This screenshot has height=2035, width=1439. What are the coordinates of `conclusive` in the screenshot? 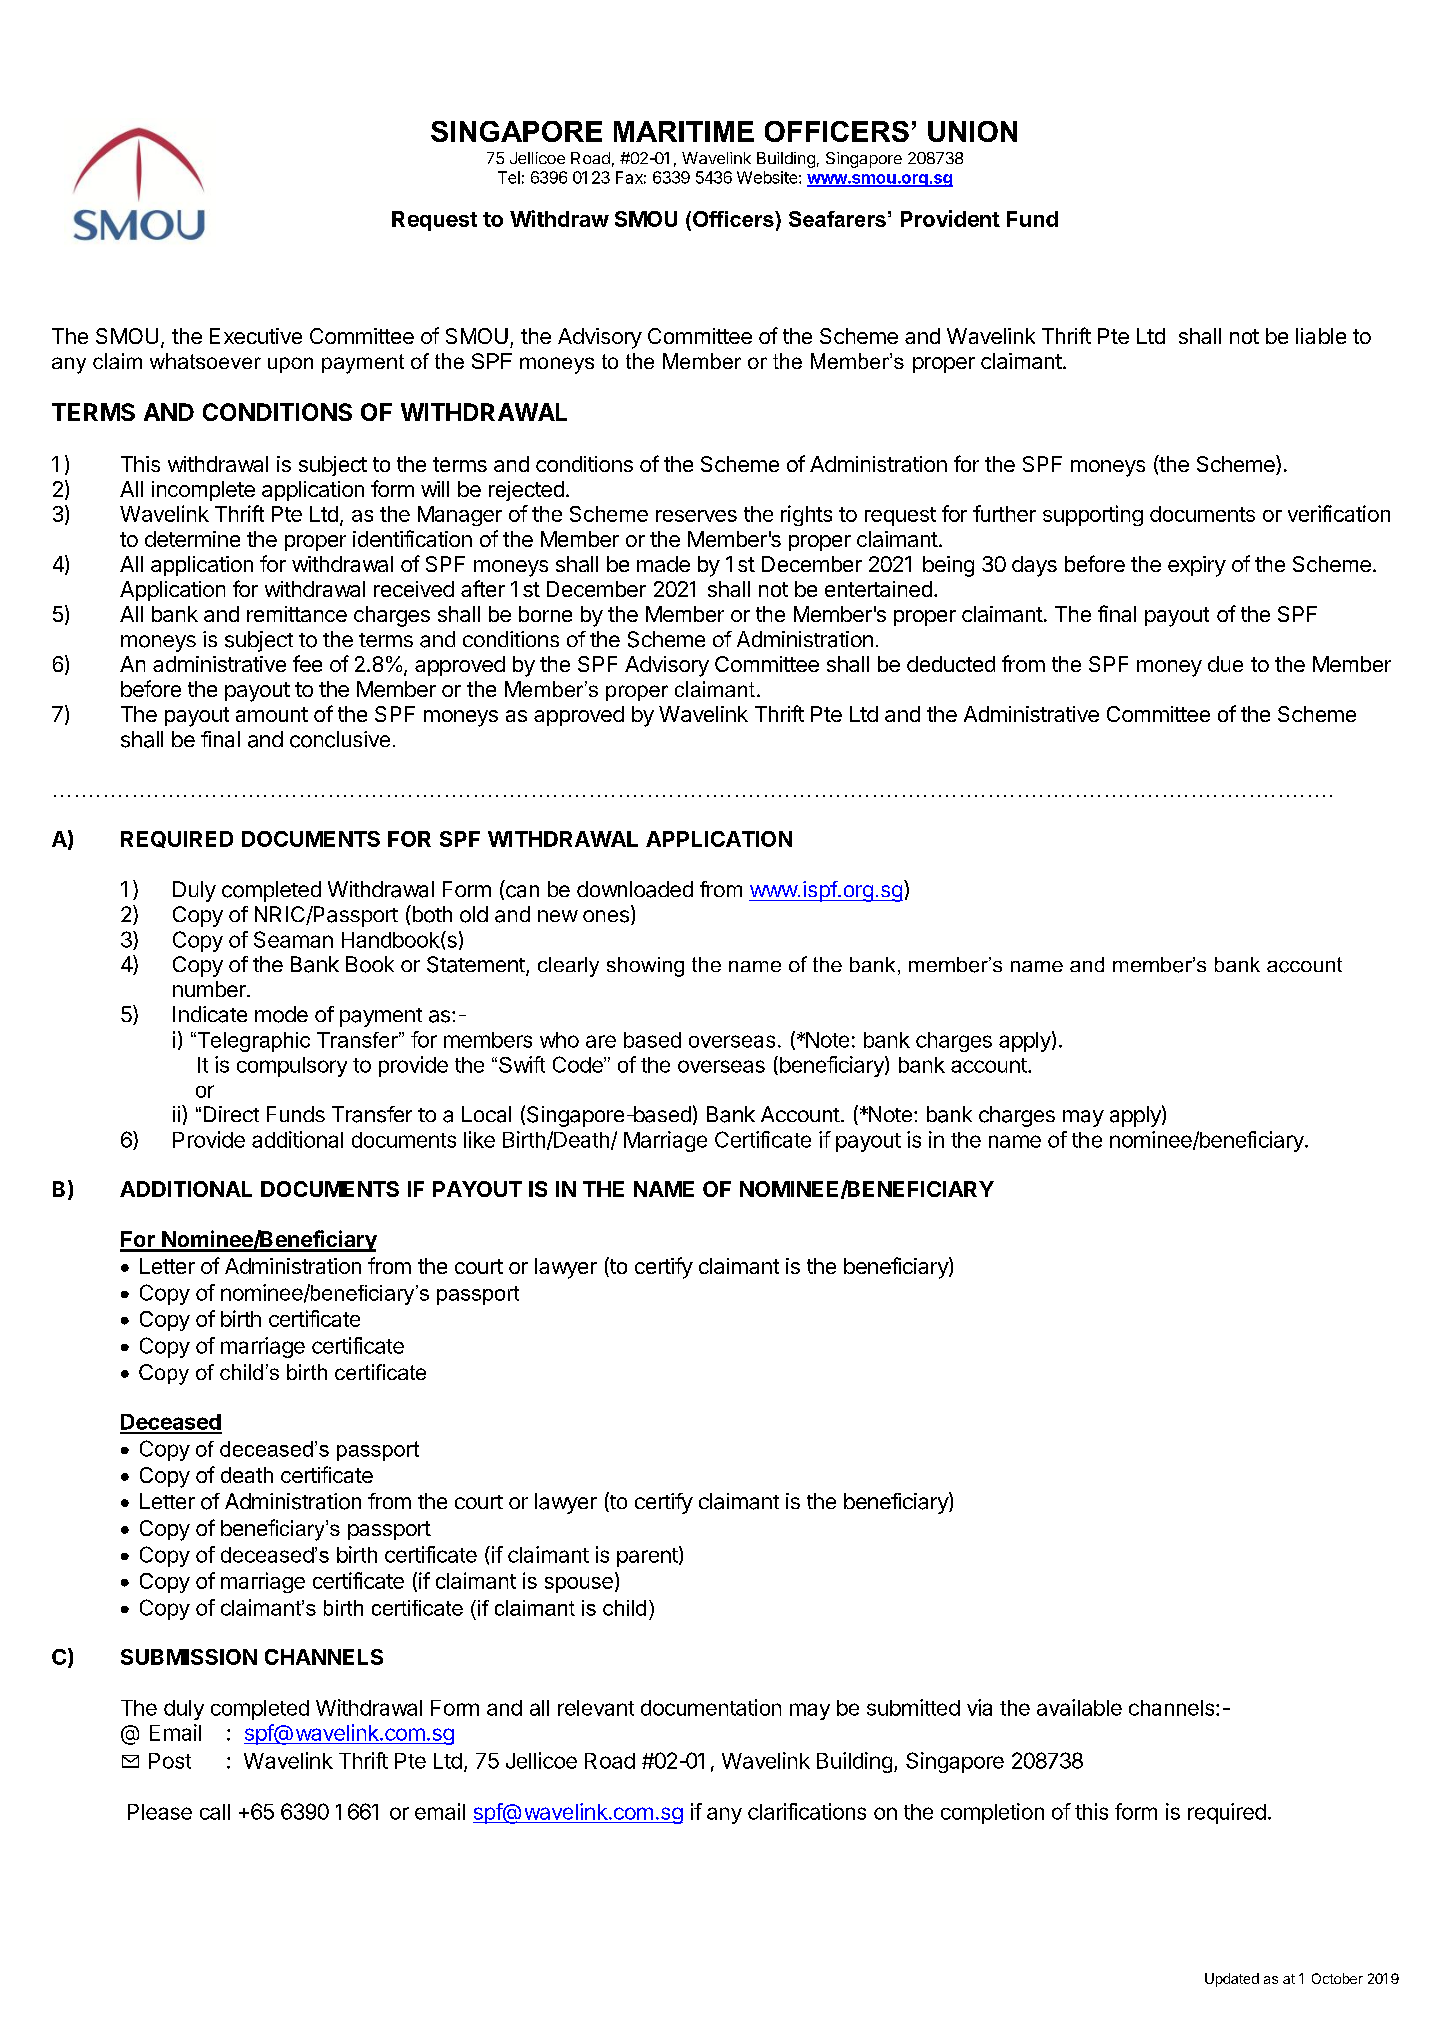 It's located at (340, 739).
